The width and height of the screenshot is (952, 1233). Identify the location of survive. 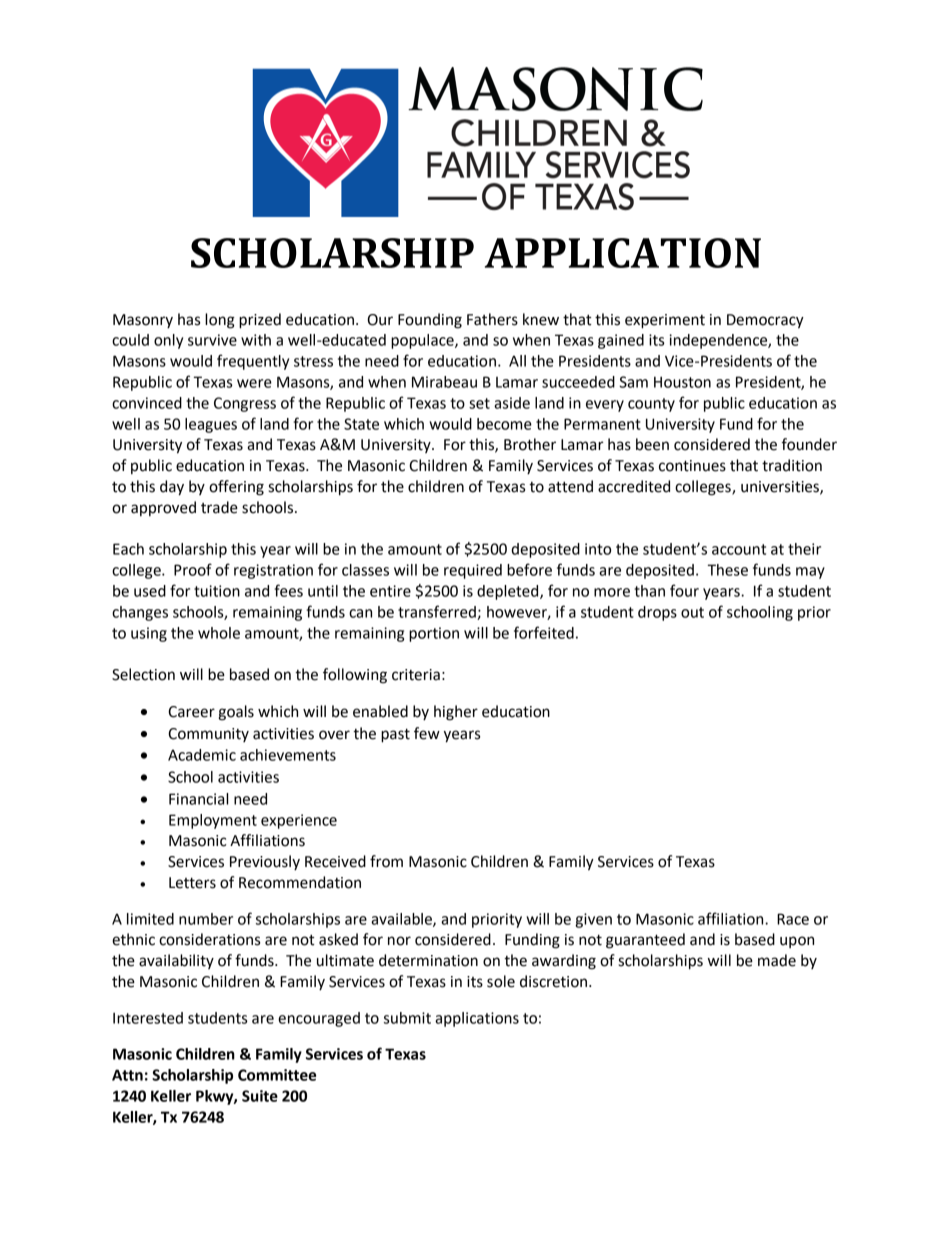
(212, 340).
